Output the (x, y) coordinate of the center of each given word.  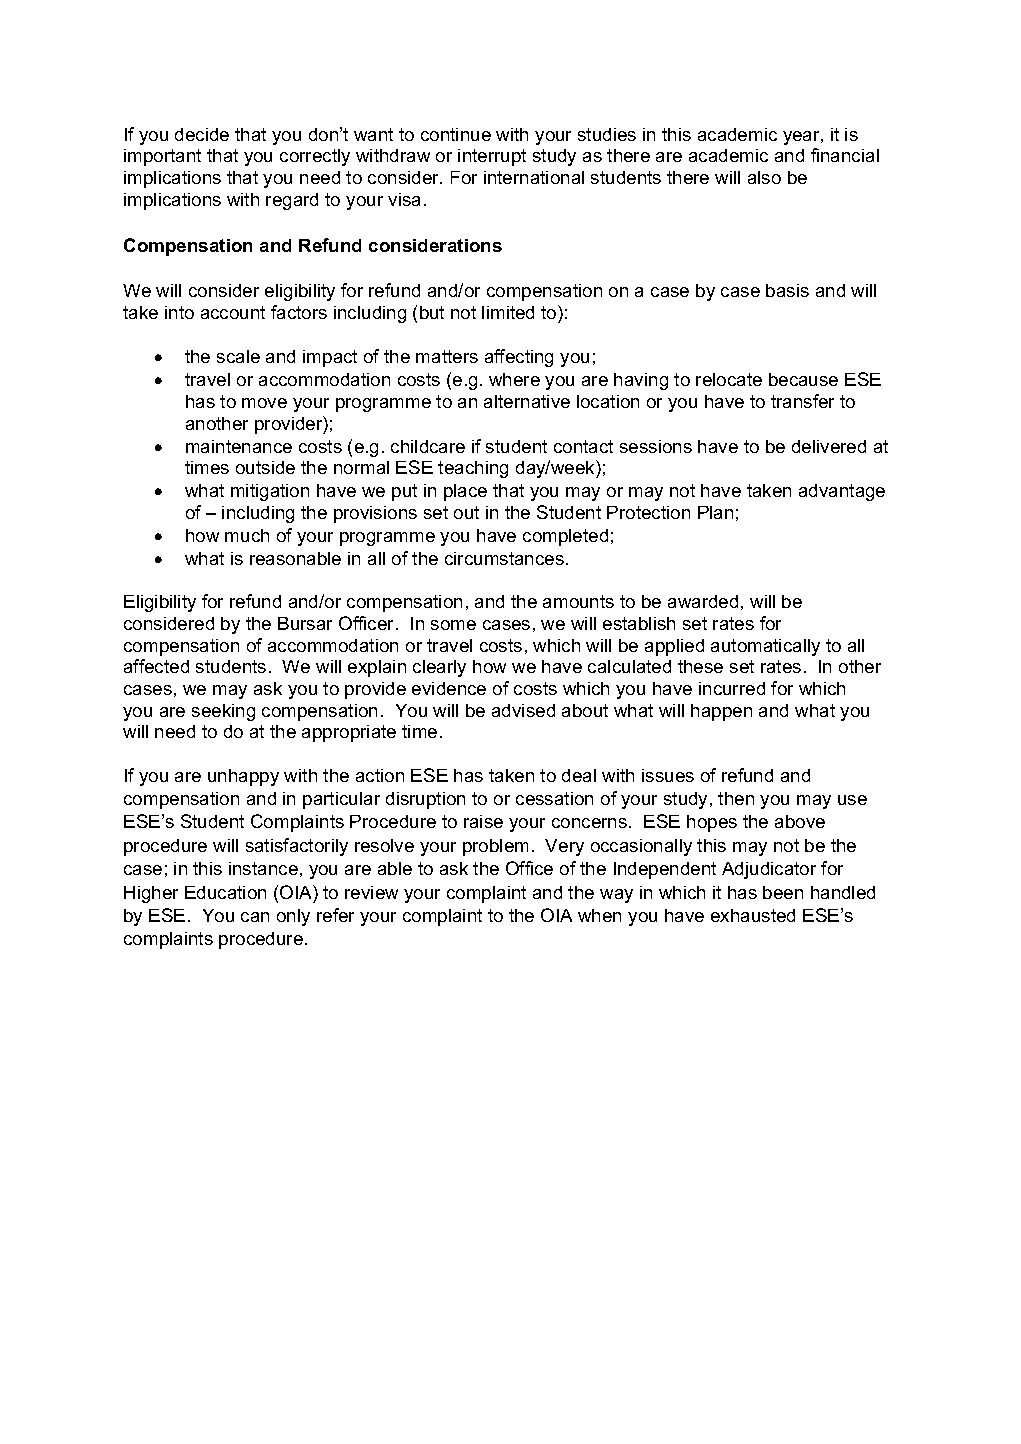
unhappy (243, 777)
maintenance (239, 446)
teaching (473, 469)
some (453, 625)
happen (721, 712)
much (247, 535)
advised (523, 710)
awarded (703, 601)
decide (202, 134)
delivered (829, 446)
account (233, 312)
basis (787, 290)
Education (225, 892)
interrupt (492, 157)
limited (508, 312)
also (764, 177)
